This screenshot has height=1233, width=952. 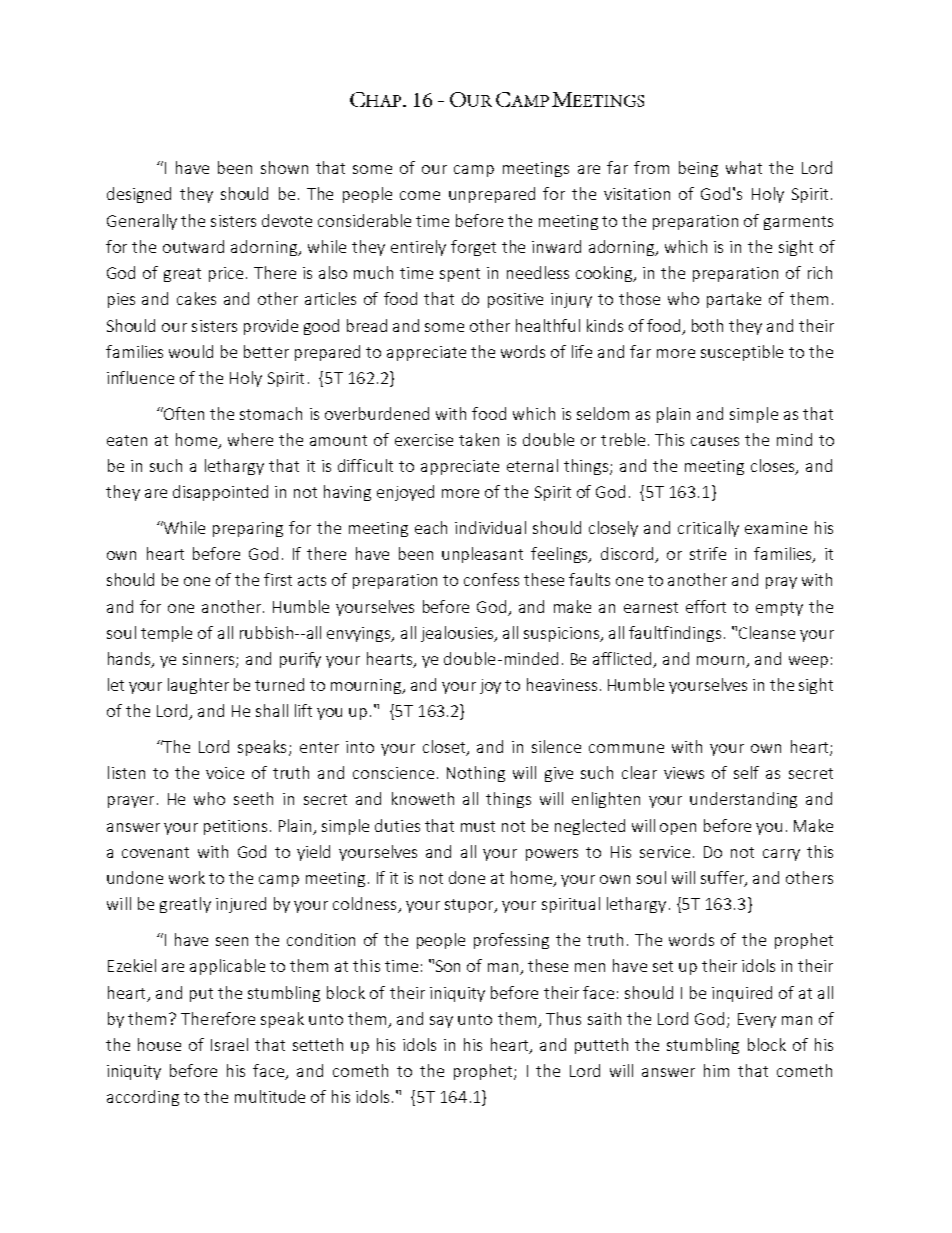 I want to click on temple, so click(x=166, y=634).
